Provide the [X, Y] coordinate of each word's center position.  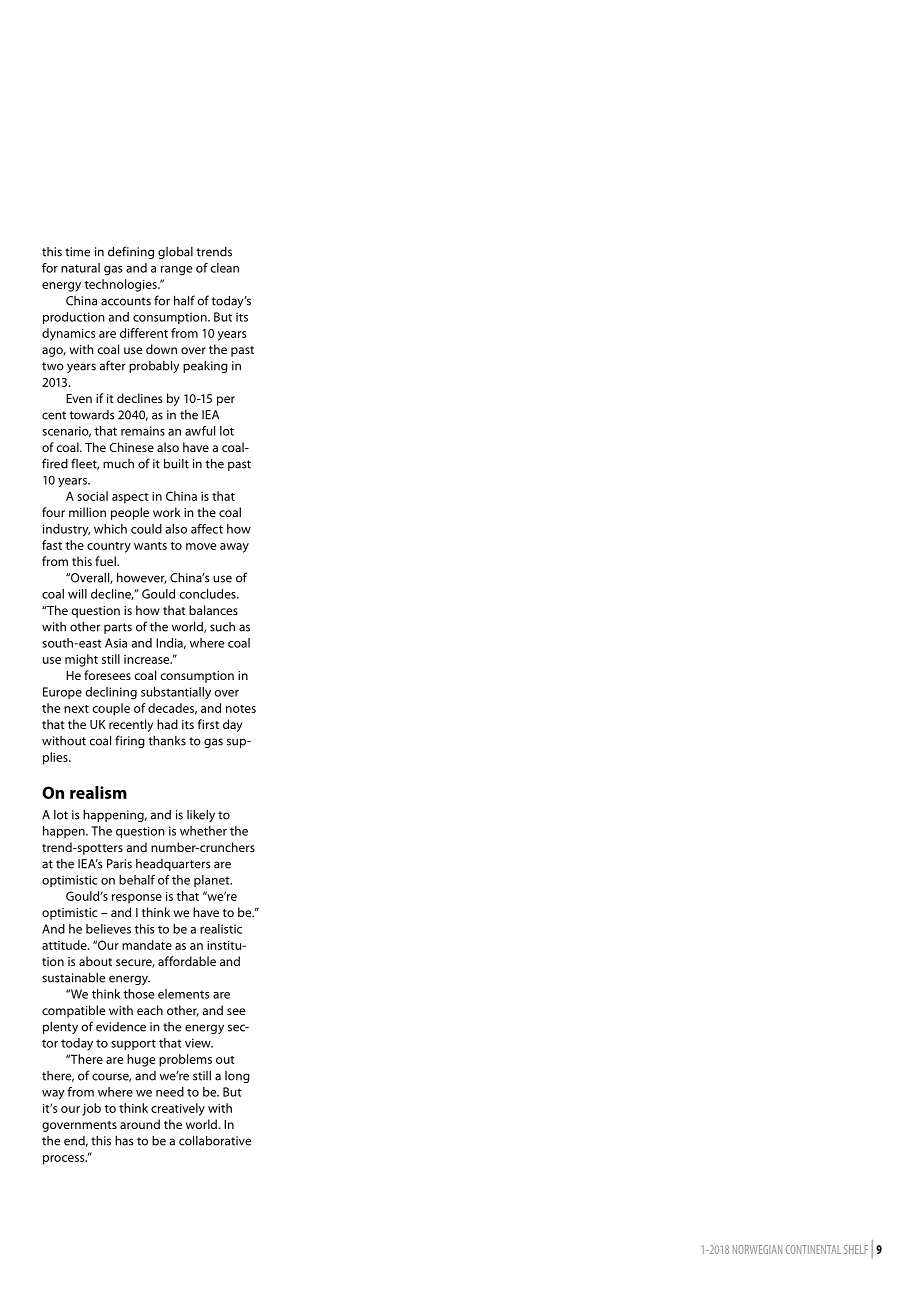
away [234, 548]
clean [224, 268]
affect [207, 529]
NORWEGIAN [757, 1249]
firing [130, 741]
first [208, 724]
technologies [122, 285]
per [226, 401]
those [138, 994]
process [65, 1160]
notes [241, 709]
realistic [221, 929]
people [130, 513]
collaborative [215, 1140]
